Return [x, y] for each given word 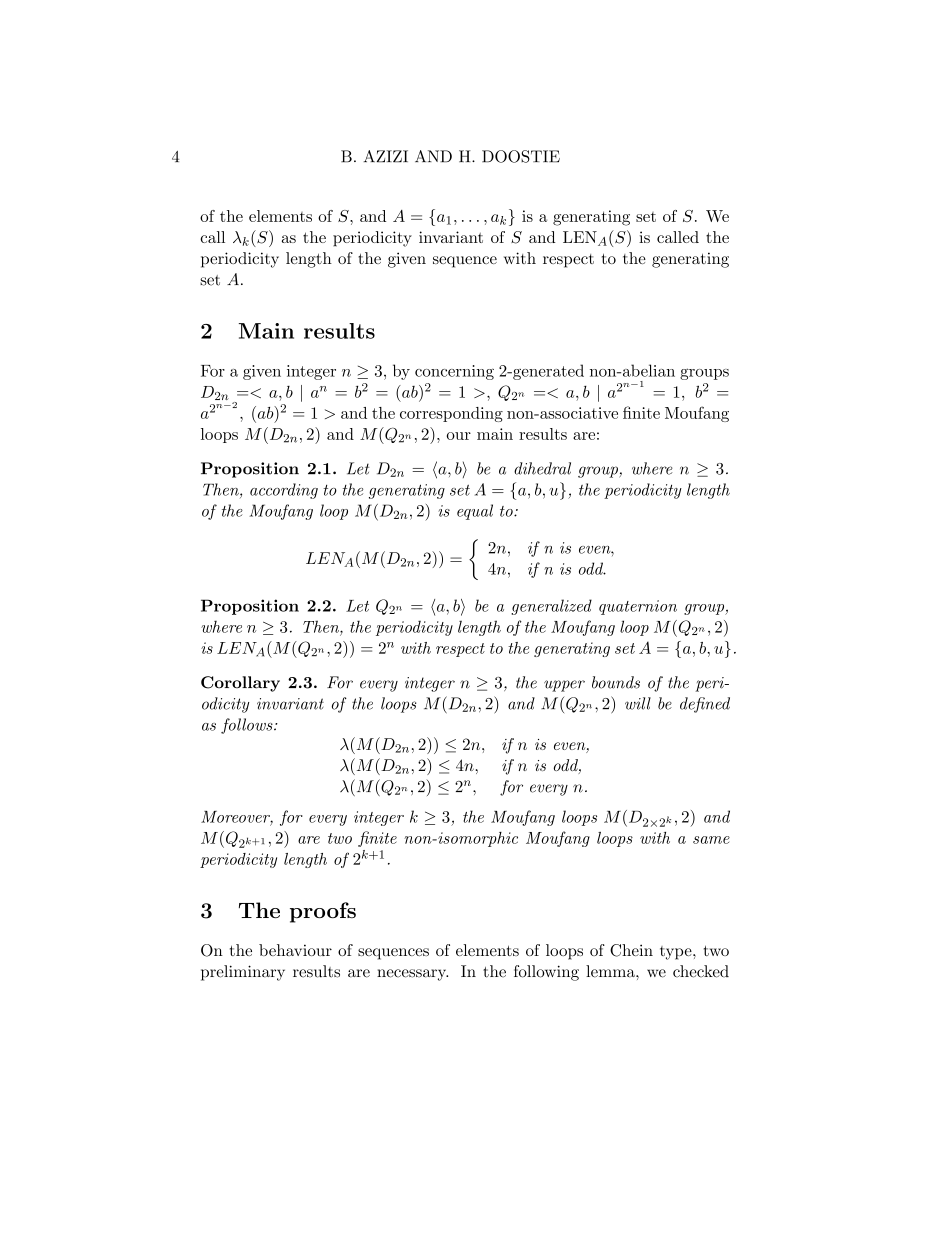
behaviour [295, 950]
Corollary [240, 684]
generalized [551, 607]
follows [248, 726]
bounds [616, 682]
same [711, 840]
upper [564, 686]
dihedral [542, 468]
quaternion [638, 607]
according [284, 491]
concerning [454, 372]
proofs [323, 912]
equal [475, 512]
